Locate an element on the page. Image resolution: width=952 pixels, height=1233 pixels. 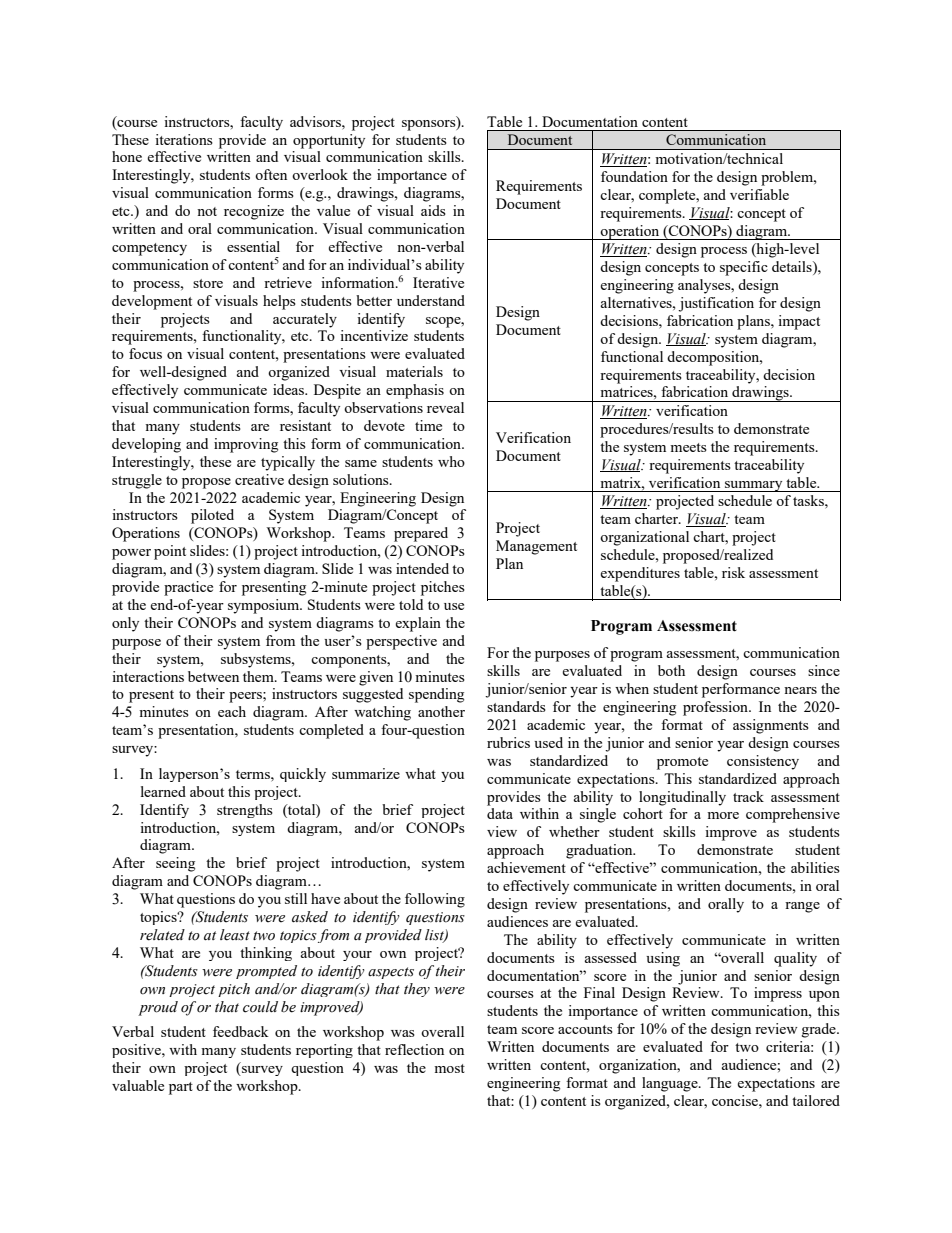
risk is located at coordinates (733, 572).
